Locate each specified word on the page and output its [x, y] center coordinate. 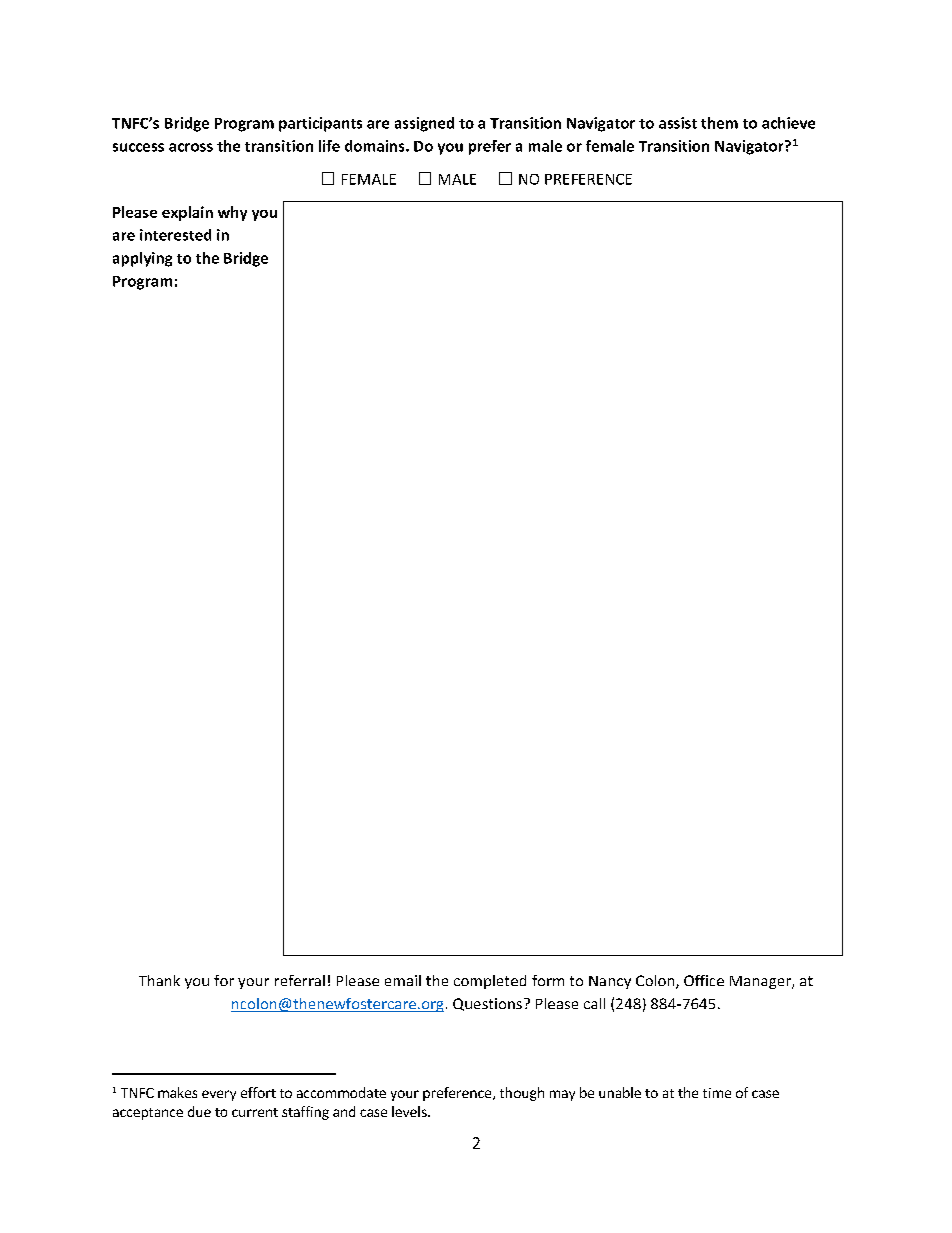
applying [142, 259]
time [717, 1093]
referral [300, 980]
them [719, 123]
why [232, 213]
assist [678, 123]
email [403, 980]
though [522, 1094]
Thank [159, 980]
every [219, 1095]
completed [490, 982]
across [191, 147]
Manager [761, 982]
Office [704, 980]
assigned [424, 124]
